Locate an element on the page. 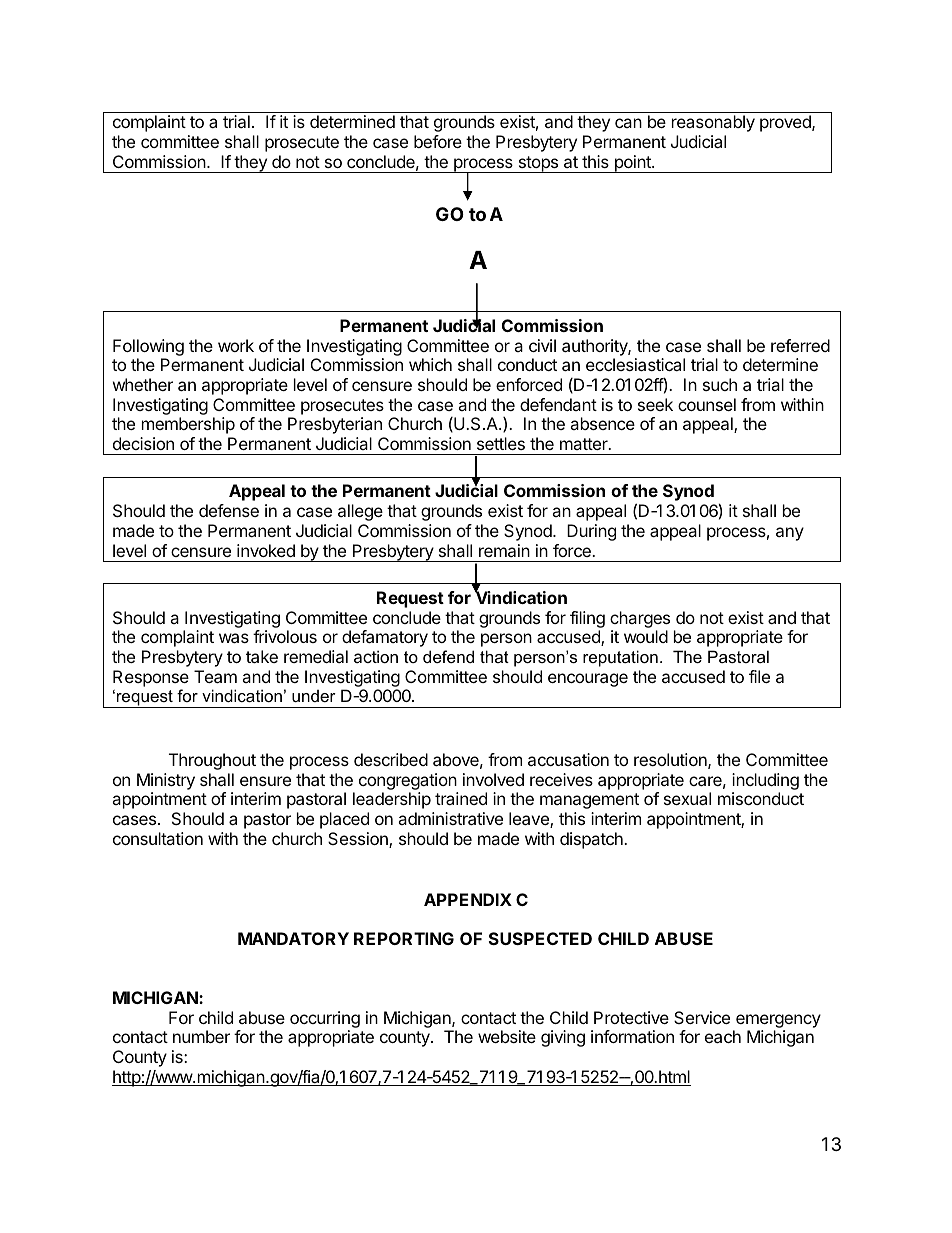 The height and width of the image is (1233, 952). trained is located at coordinates (461, 798).
